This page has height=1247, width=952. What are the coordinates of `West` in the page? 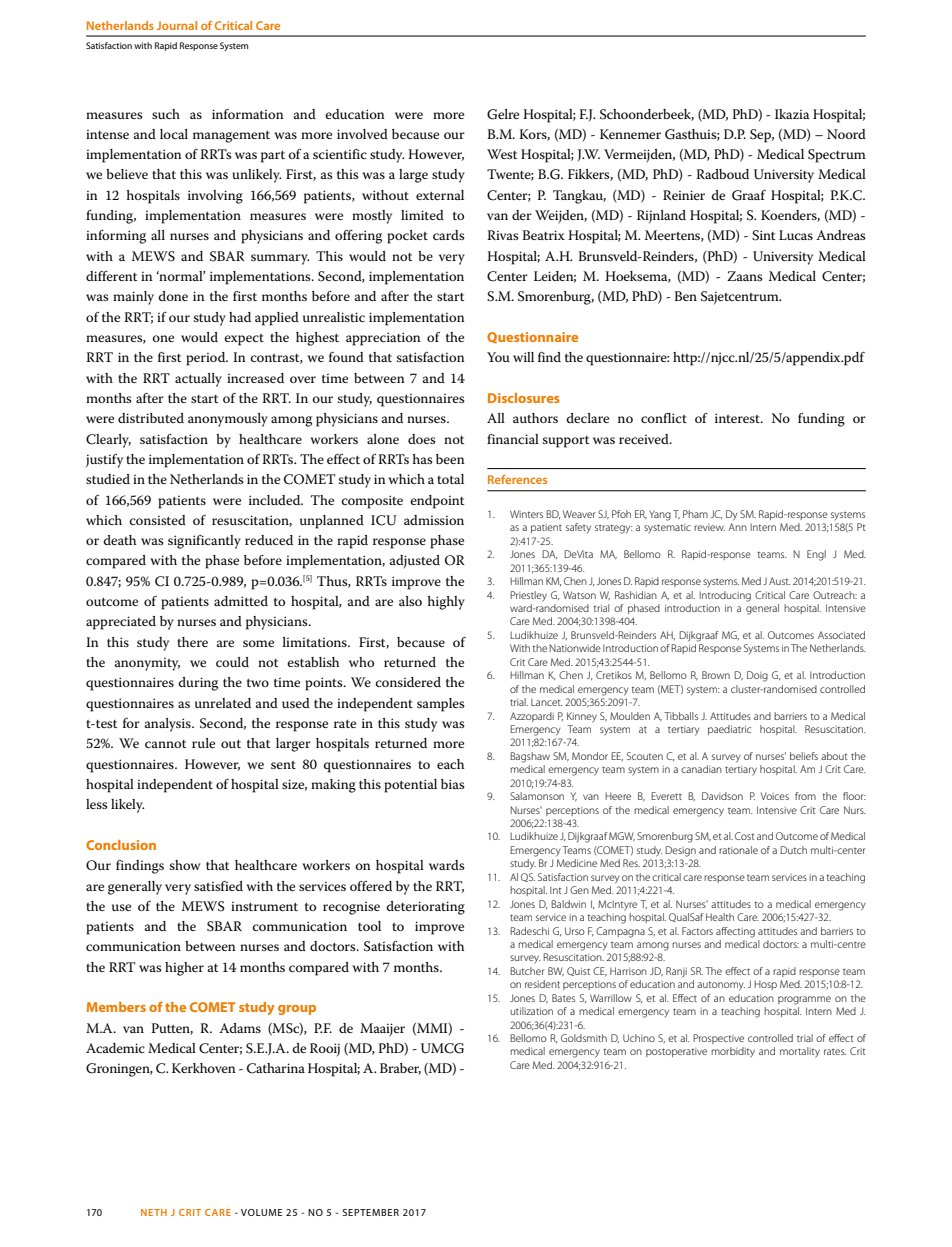 It's located at (502, 154).
